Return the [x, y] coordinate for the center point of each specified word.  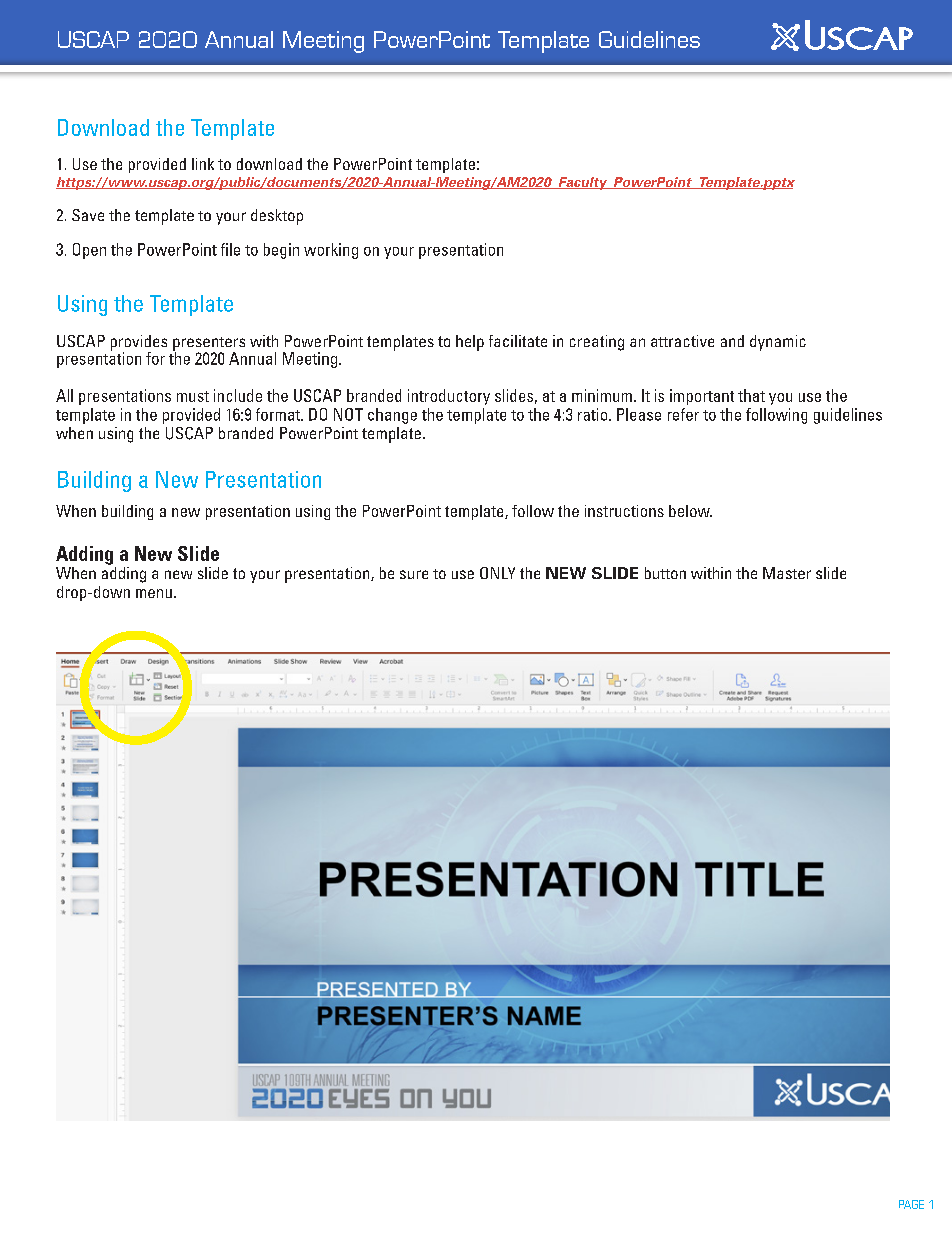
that [751, 395]
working [331, 251]
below [690, 511]
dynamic [778, 343]
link [203, 164]
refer [683, 414]
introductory [449, 397]
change [392, 416]
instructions [624, 511]
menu [154, 593]
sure [414, 574]
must [193, 396]
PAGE [911, 1204]
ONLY [497, 573]
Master [787, 573]
